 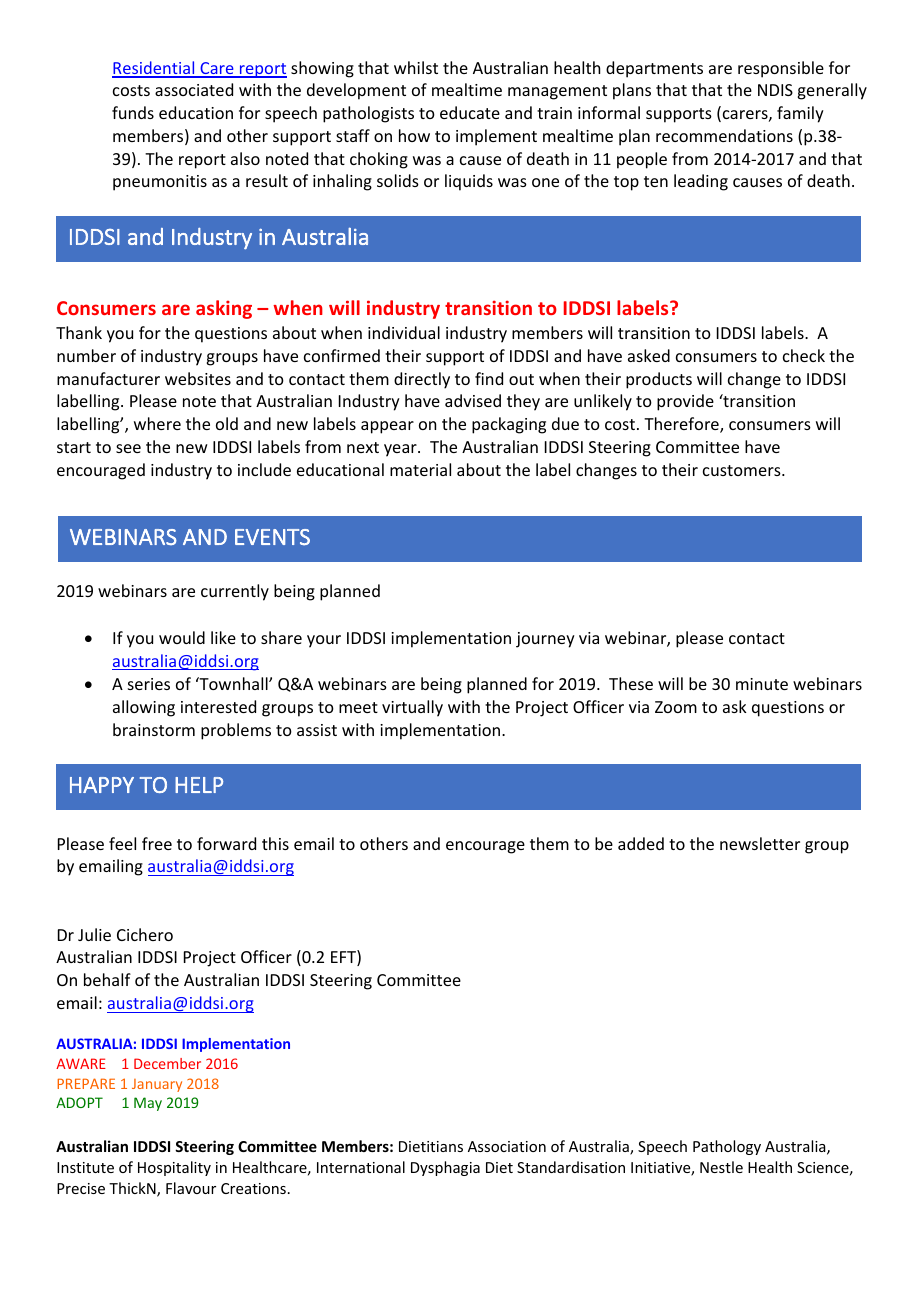 I want to click on educate, so click(x=470, y=112).
